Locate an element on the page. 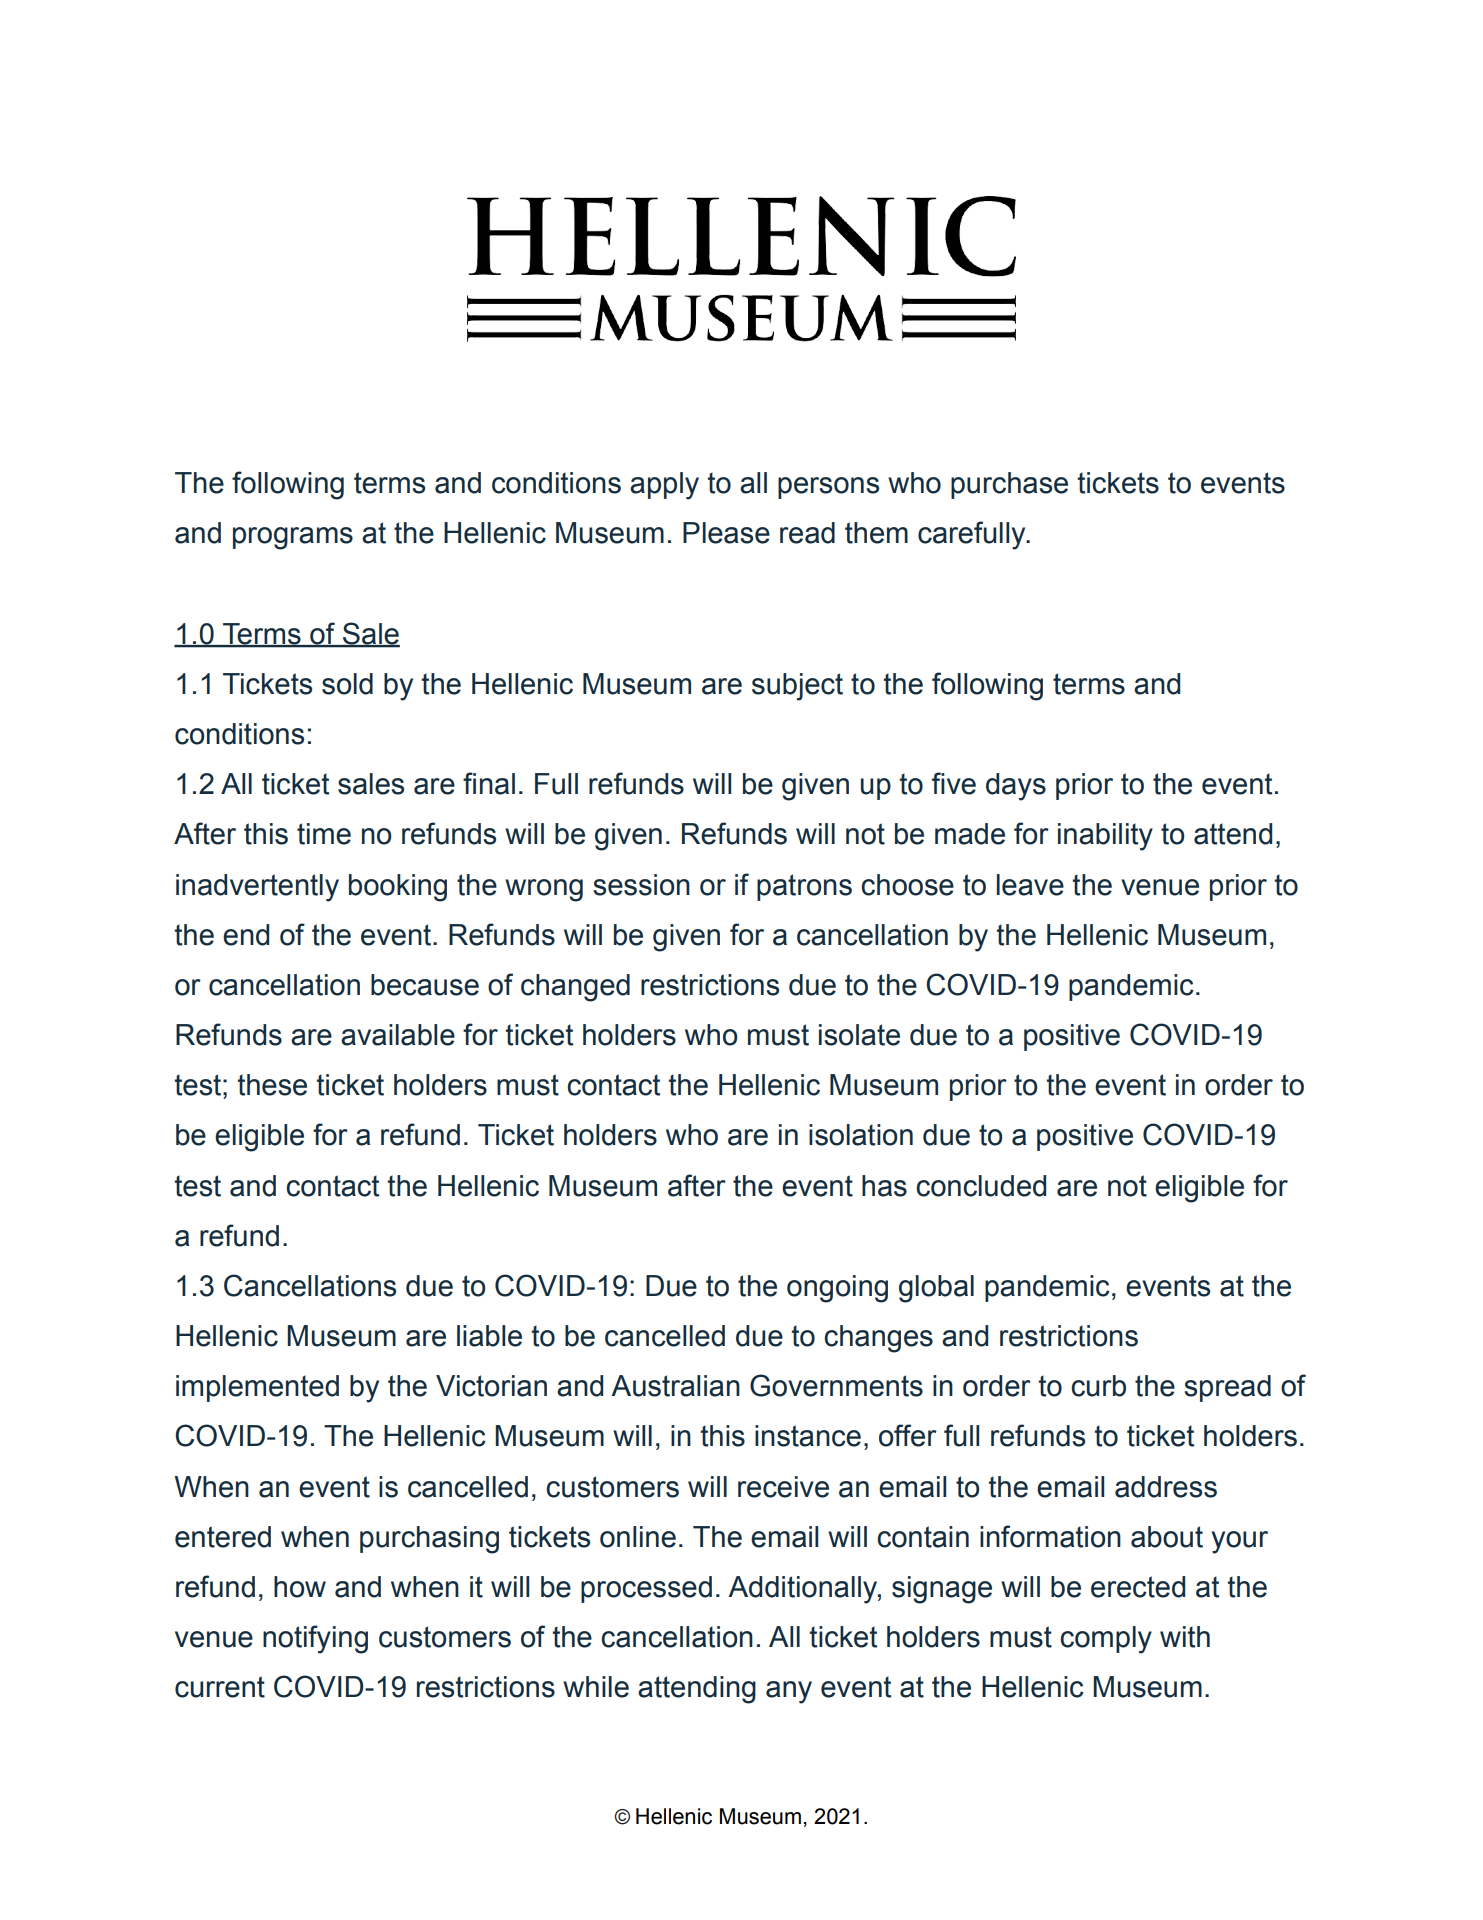 The height and width of the page is (1920, 1483). concluded is located at coordinates (981, 1186).
